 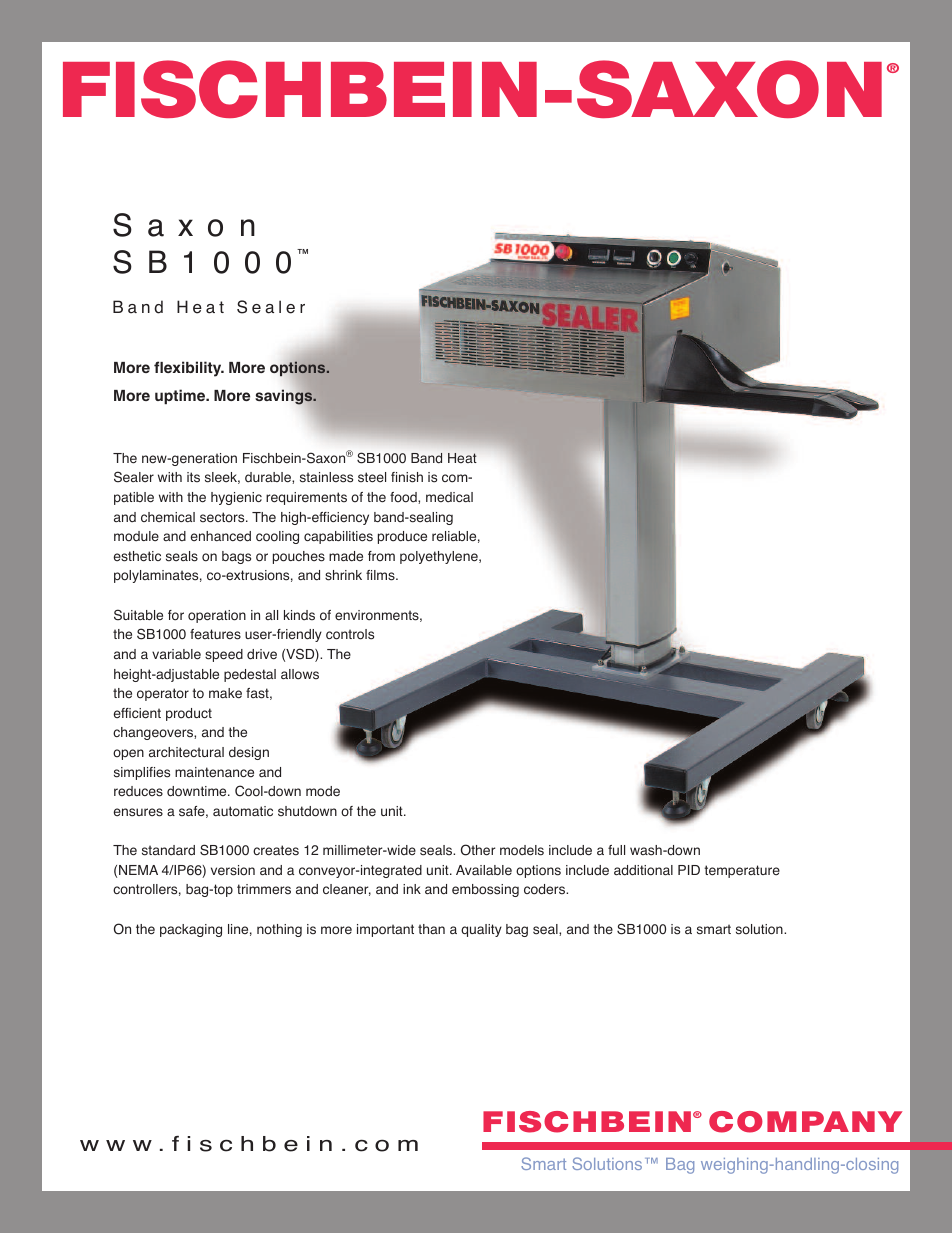 I want to click on Available, so click(x=484, y=870).
